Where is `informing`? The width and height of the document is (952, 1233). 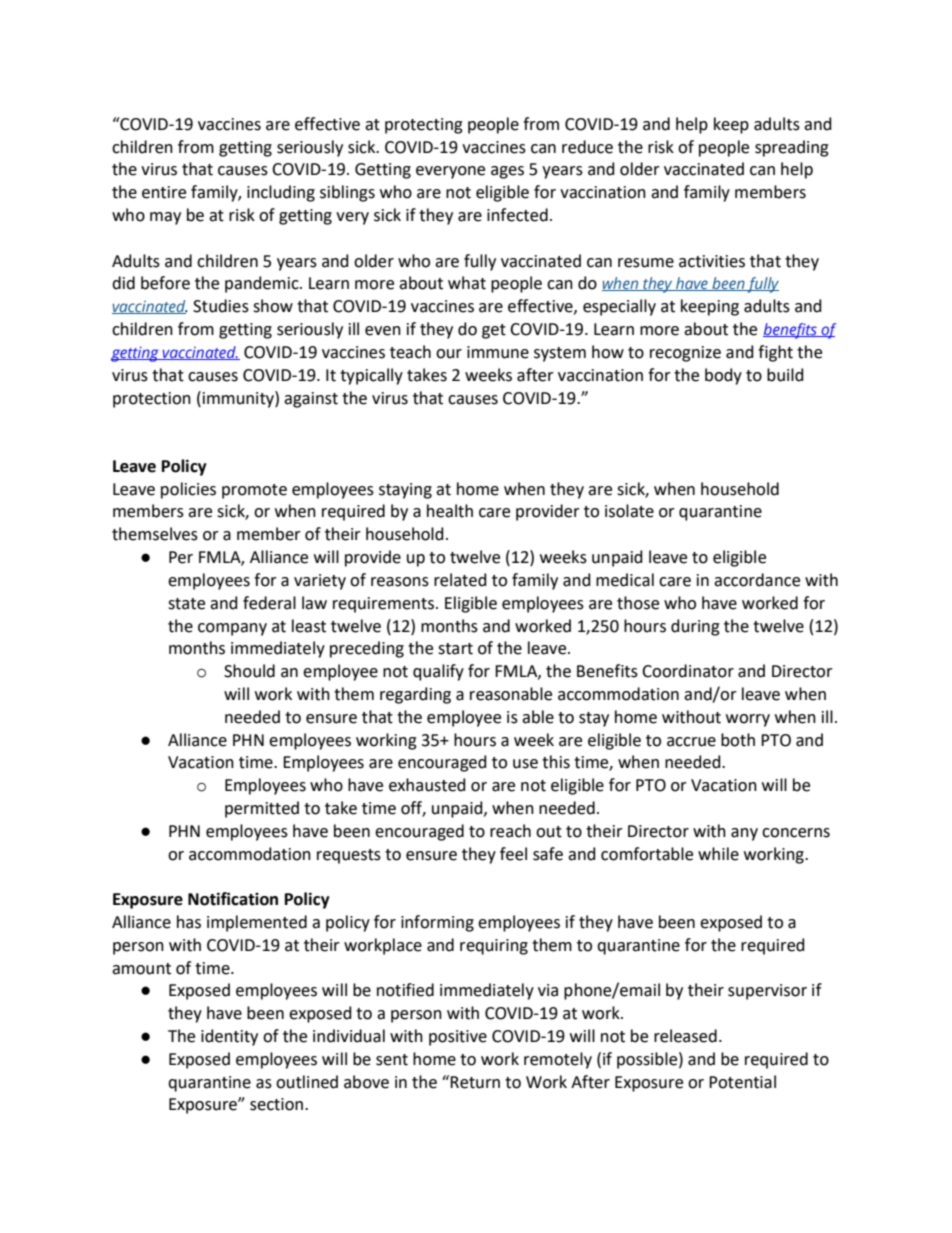
informing is located at coordinates (437, 923).
